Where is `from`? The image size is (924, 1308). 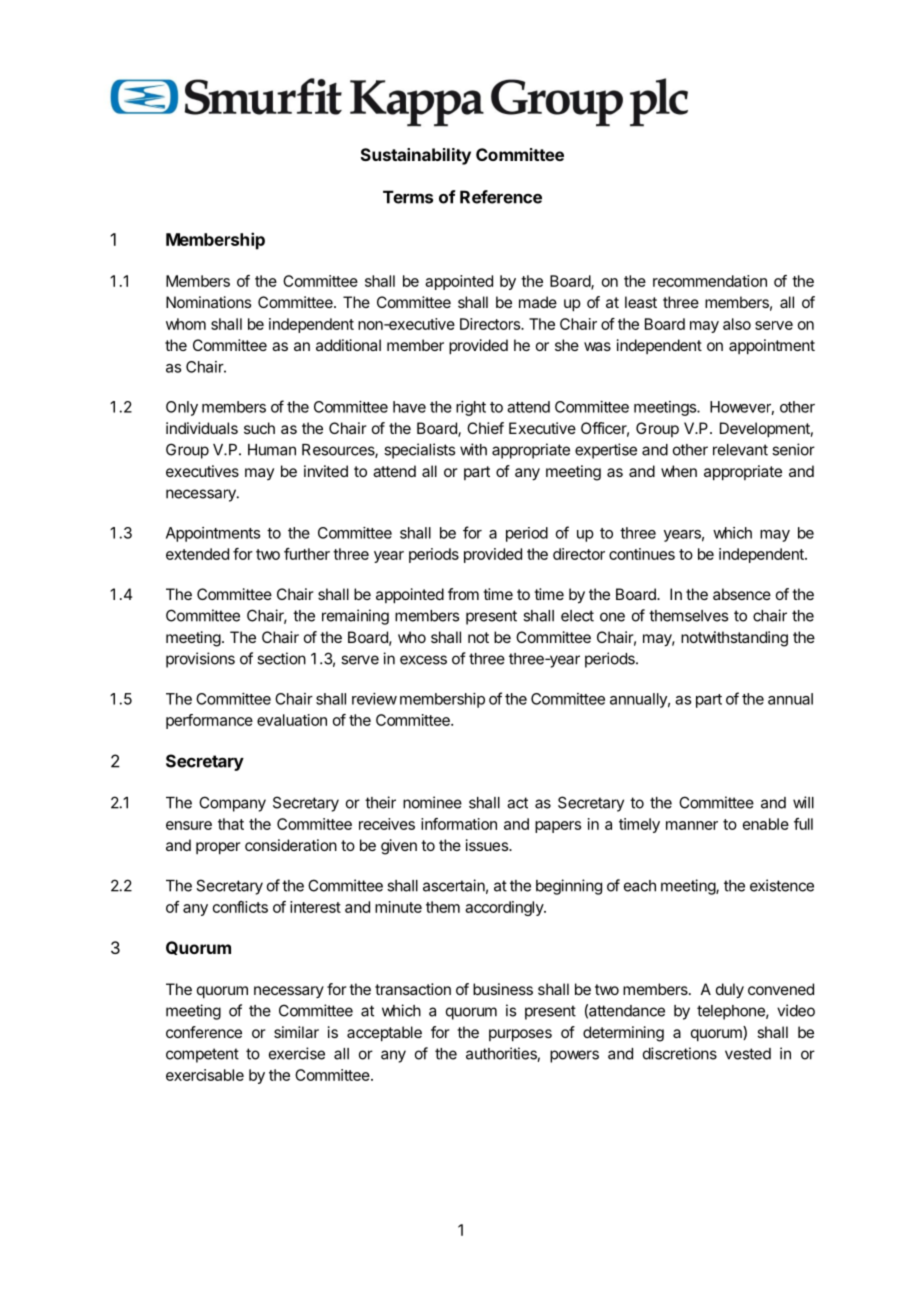
from is located at coordinates (463, 594).
